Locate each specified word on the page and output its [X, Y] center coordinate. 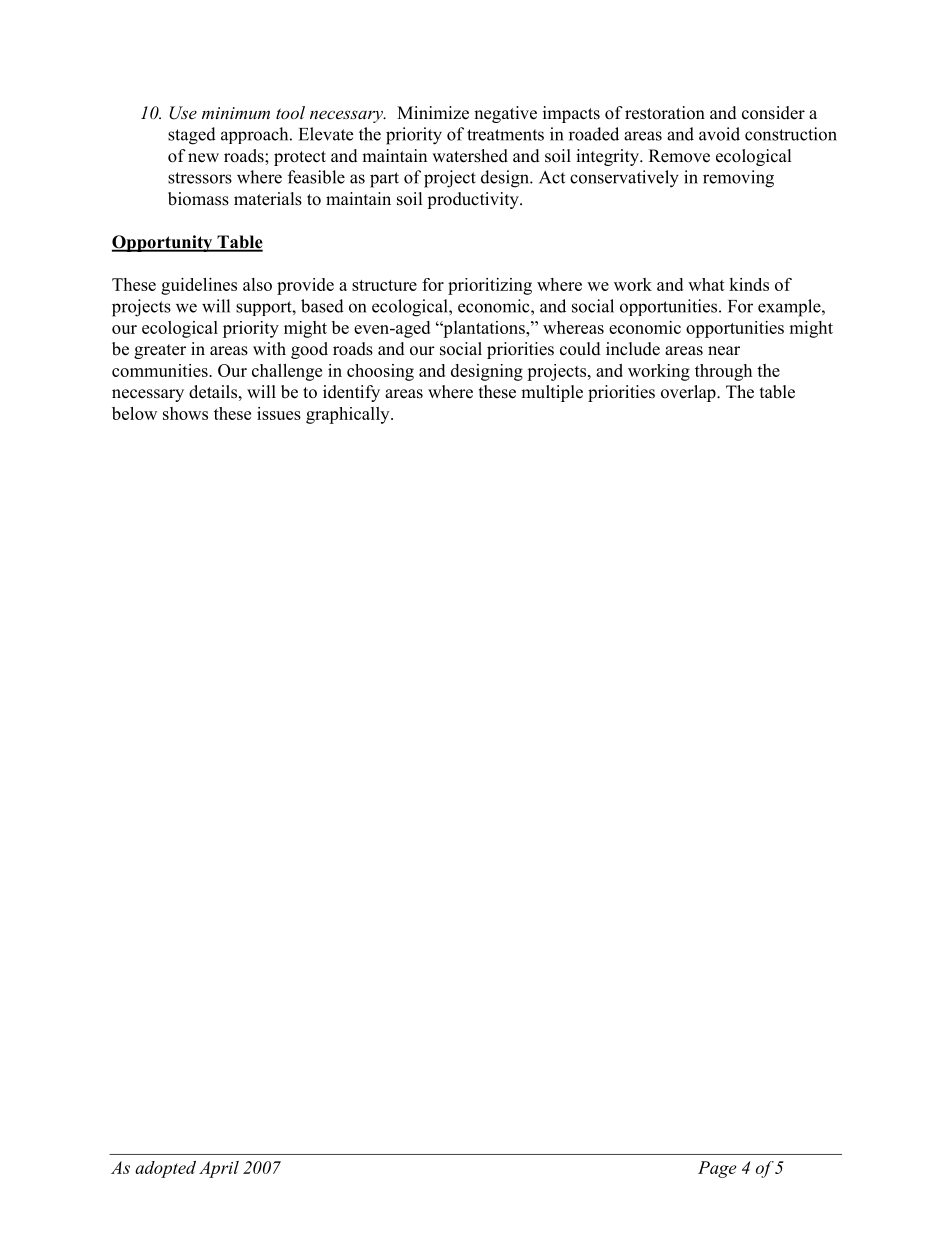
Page [717, 1169]
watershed [470, 156]
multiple [552, 393]
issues [279, 413]
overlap [689, 393]
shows [185, 413]
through [723, 372]
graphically [349, 415]
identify [351, 393]
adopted [165, 1169]
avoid [719, 134]
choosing [380, 372]
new [203, 158]
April [219, 1169]
